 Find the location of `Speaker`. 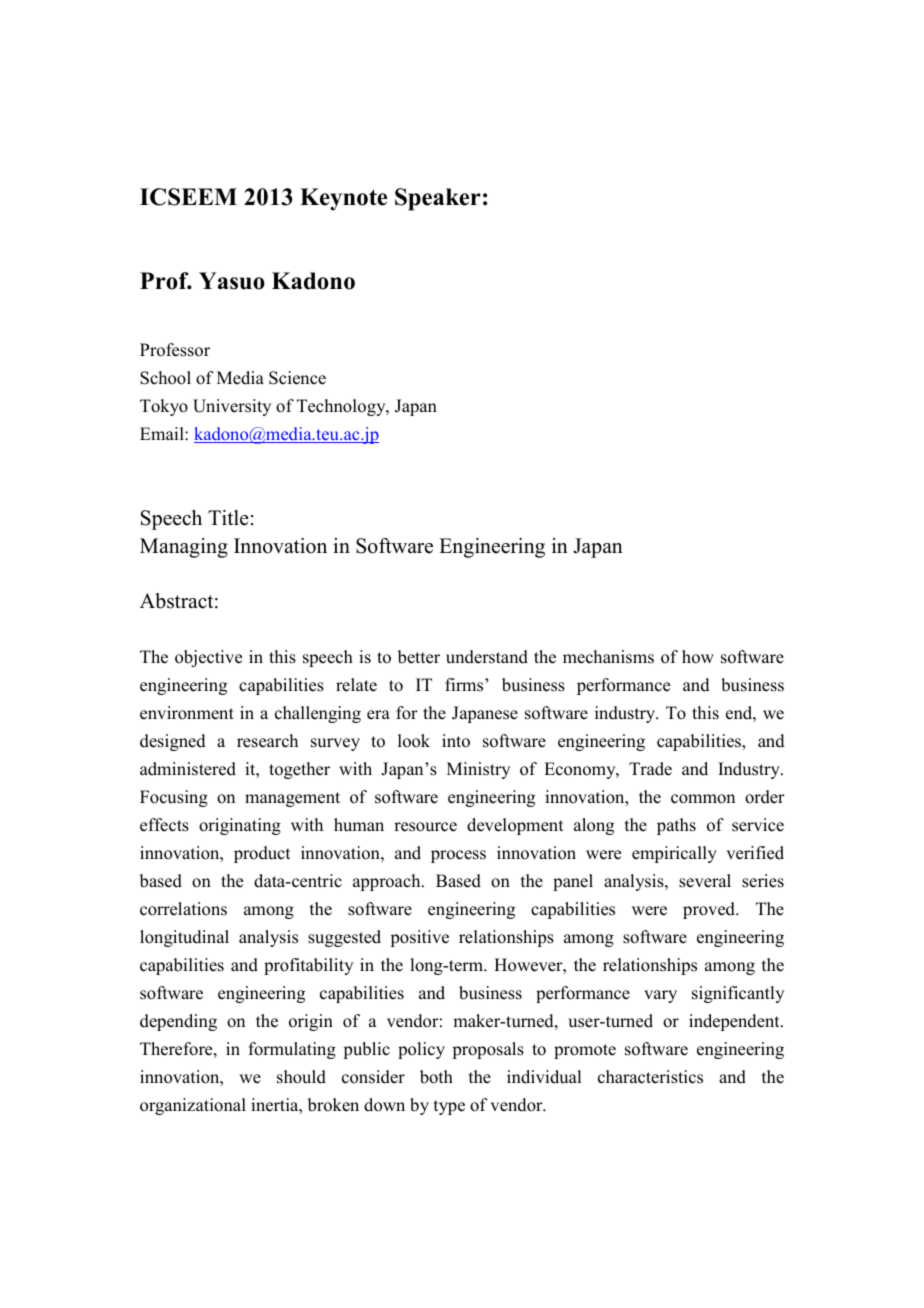

Speaker is located at coordinates (438, 199).
